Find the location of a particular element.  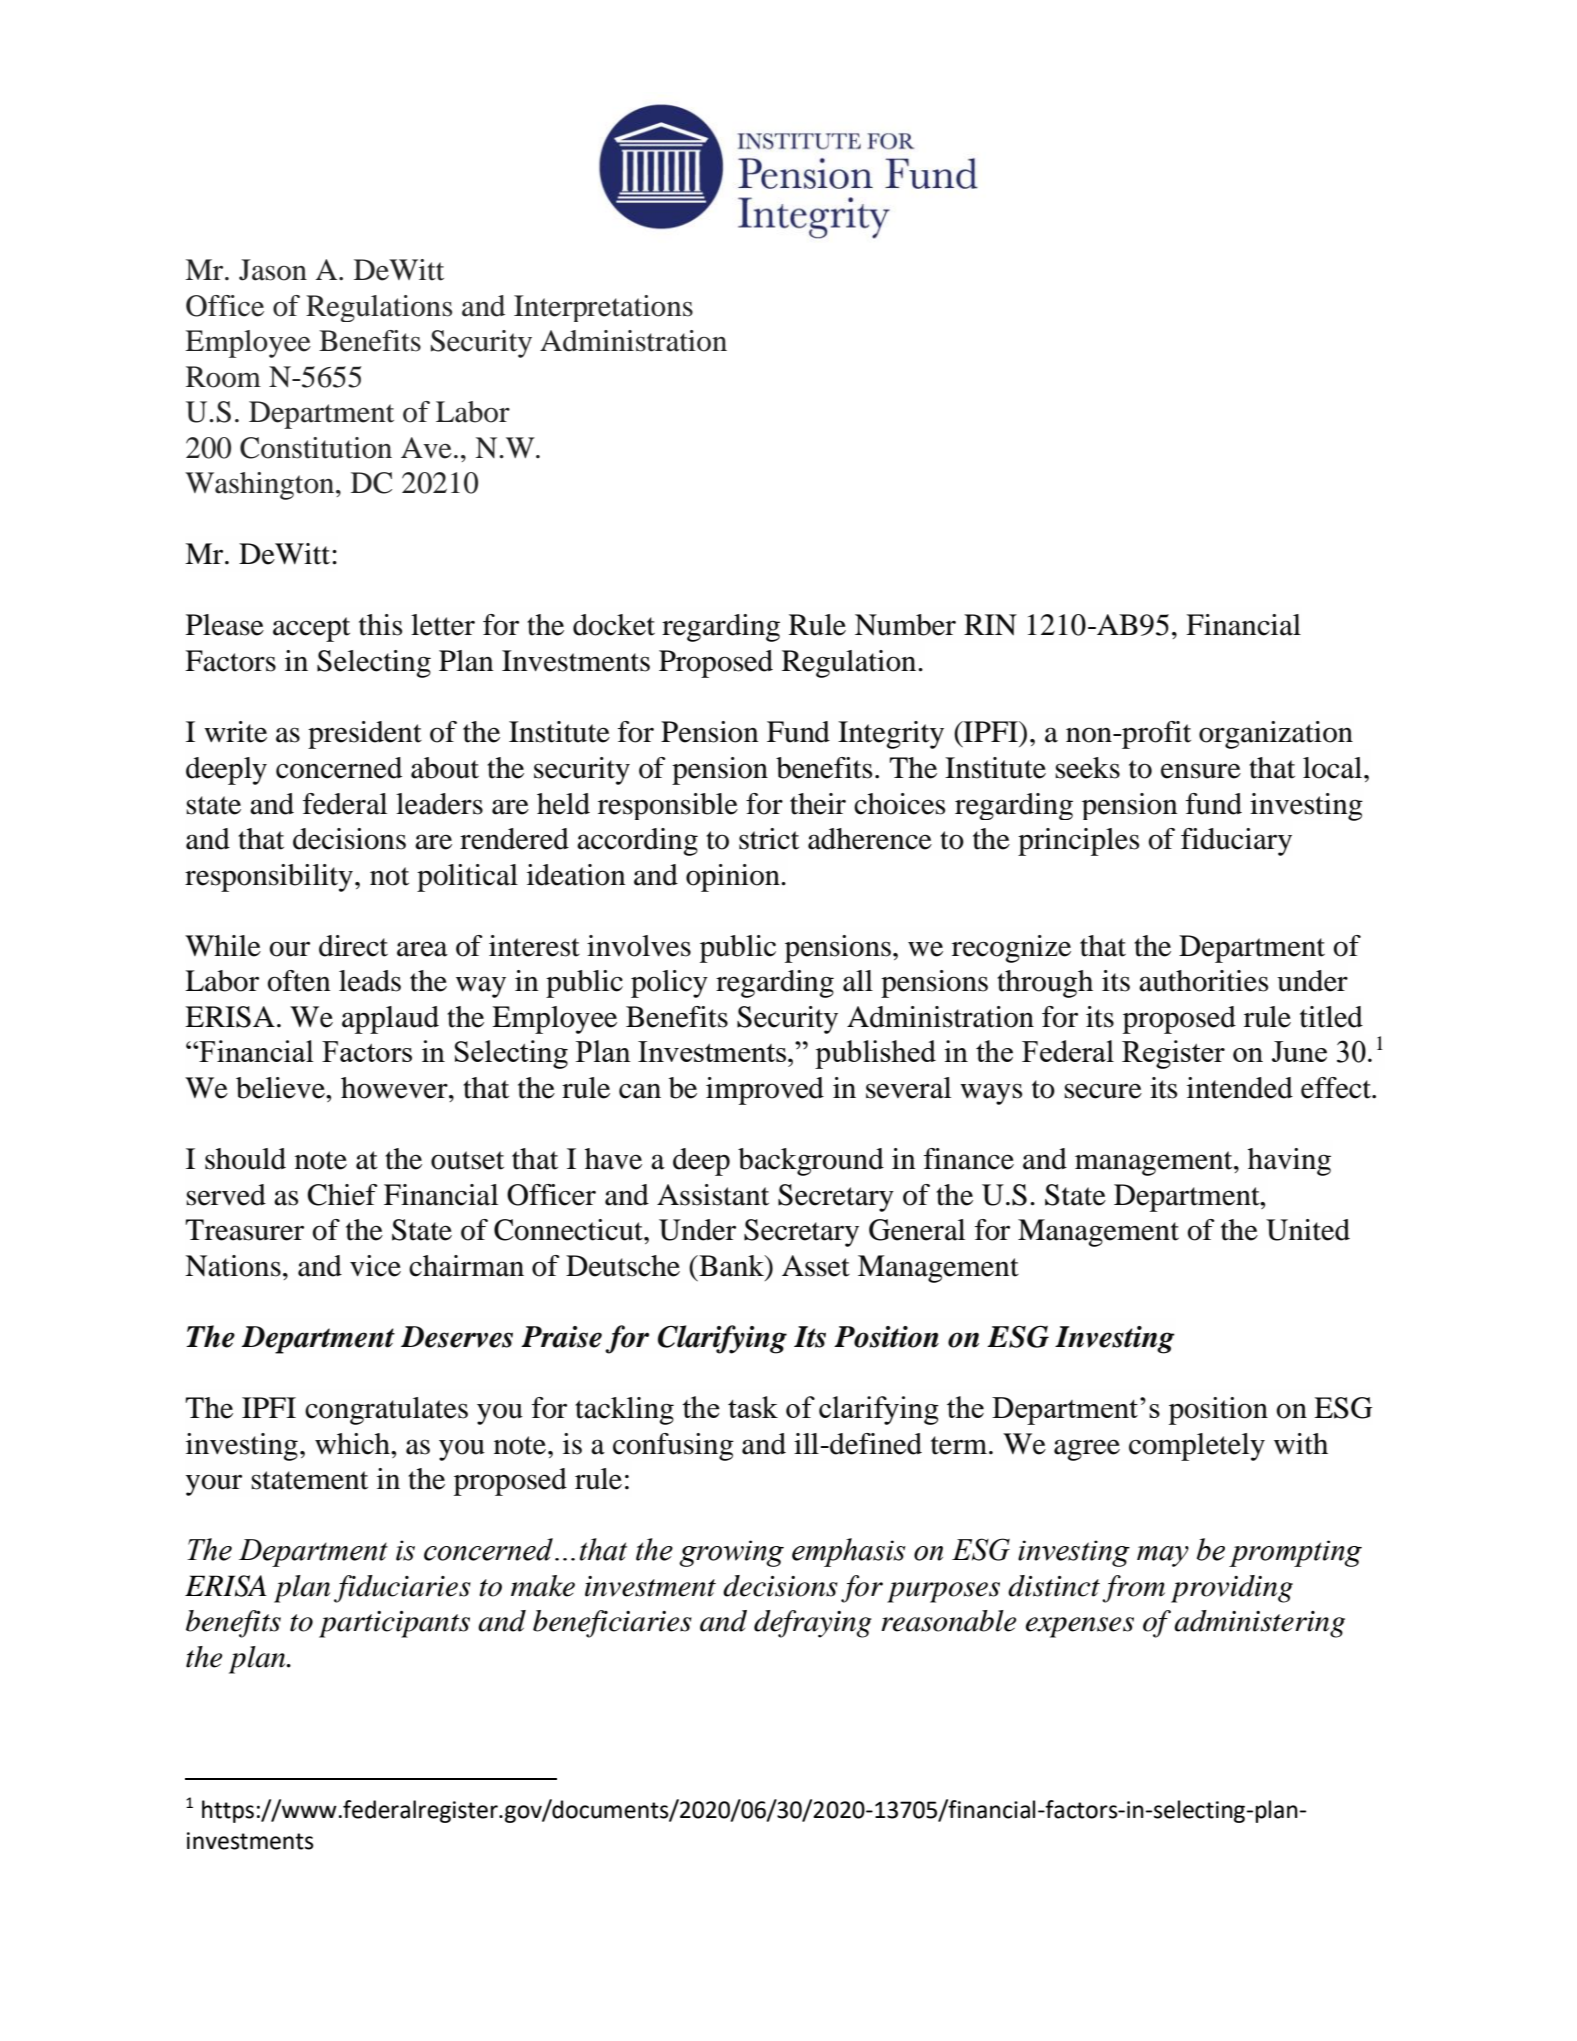

Interpretations is located at coordinates (603, 308).
